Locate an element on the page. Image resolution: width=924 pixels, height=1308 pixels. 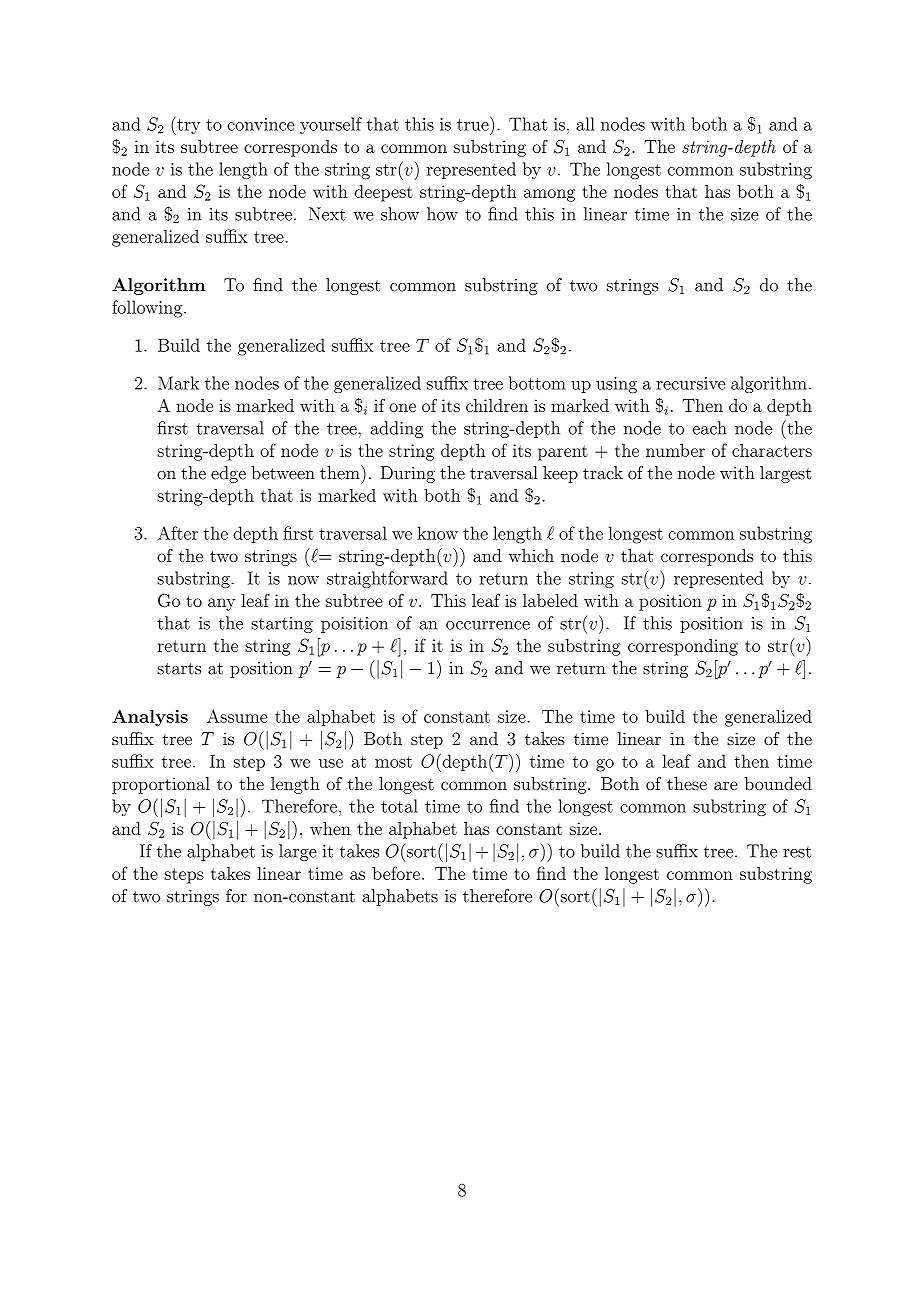
recursive is located at coordinates (690, 383).
